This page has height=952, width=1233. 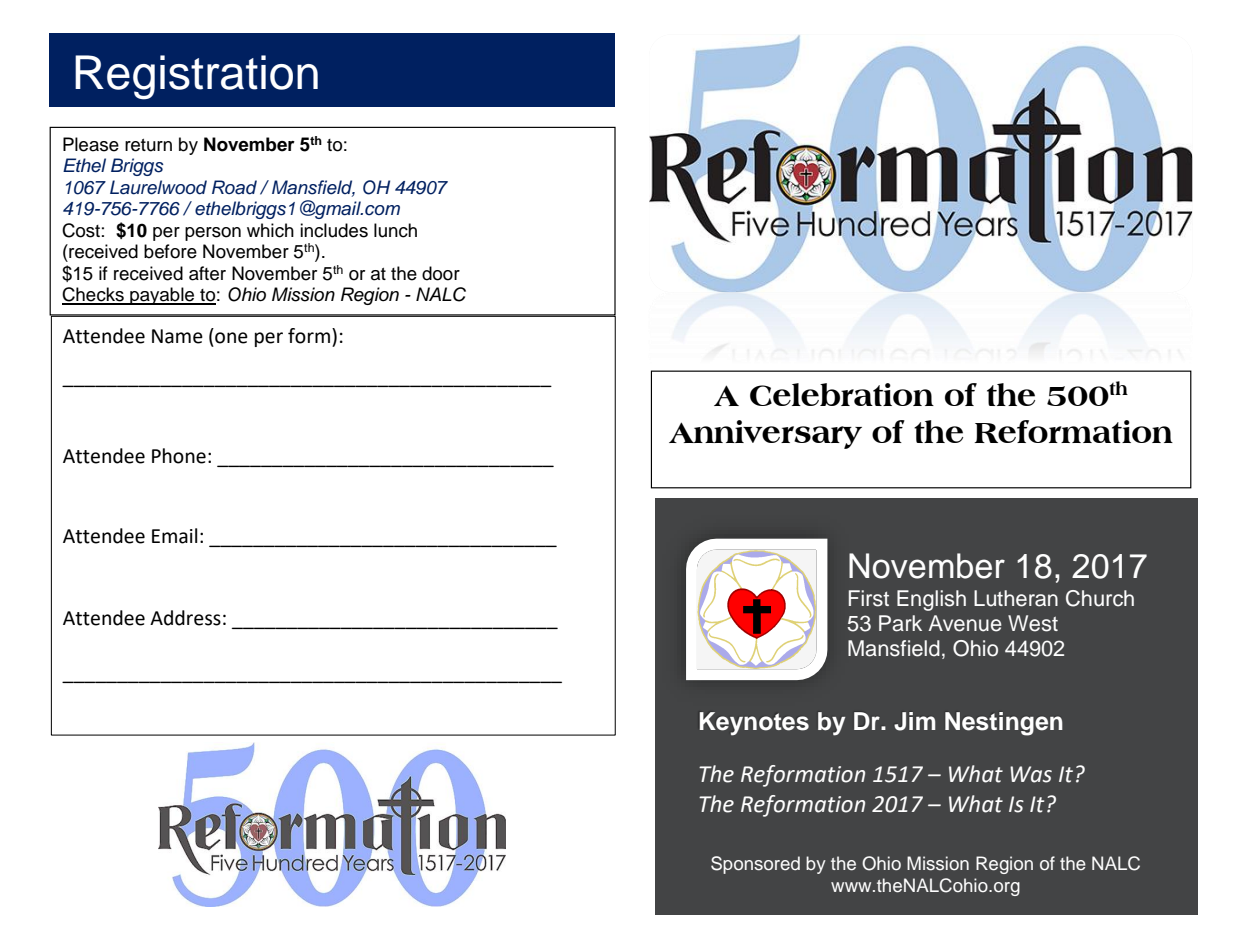 I want to click on Sponsored, so click(x=755, y=865).
